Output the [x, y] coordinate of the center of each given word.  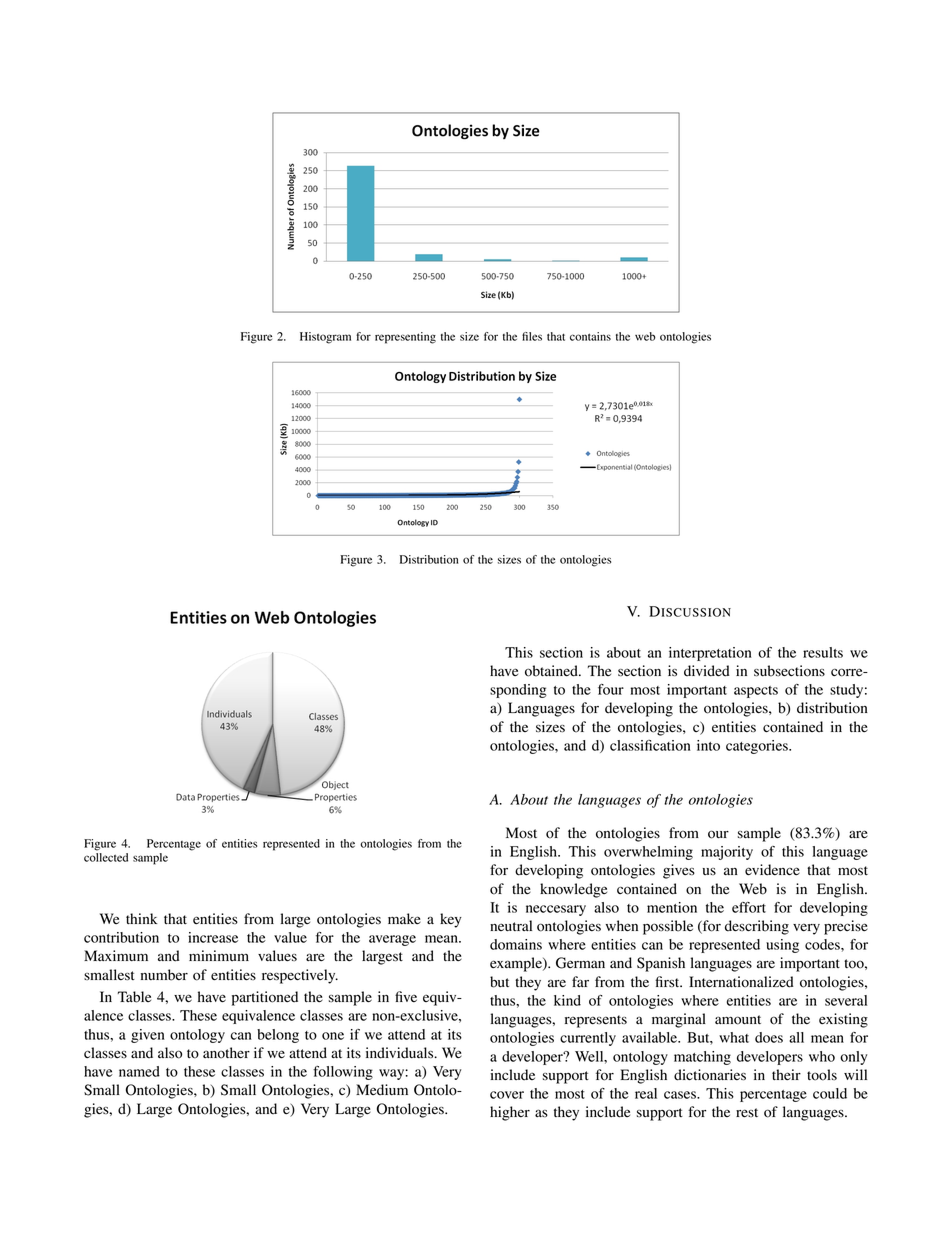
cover [507, 1095]
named [139, 1071]
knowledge [573, 890]
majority [727, 853]
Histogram [325, 338]
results [823, 652]
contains [590, 336]
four [611, 689]
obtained [552, 671]
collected [106, 856]
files [532, 336]
